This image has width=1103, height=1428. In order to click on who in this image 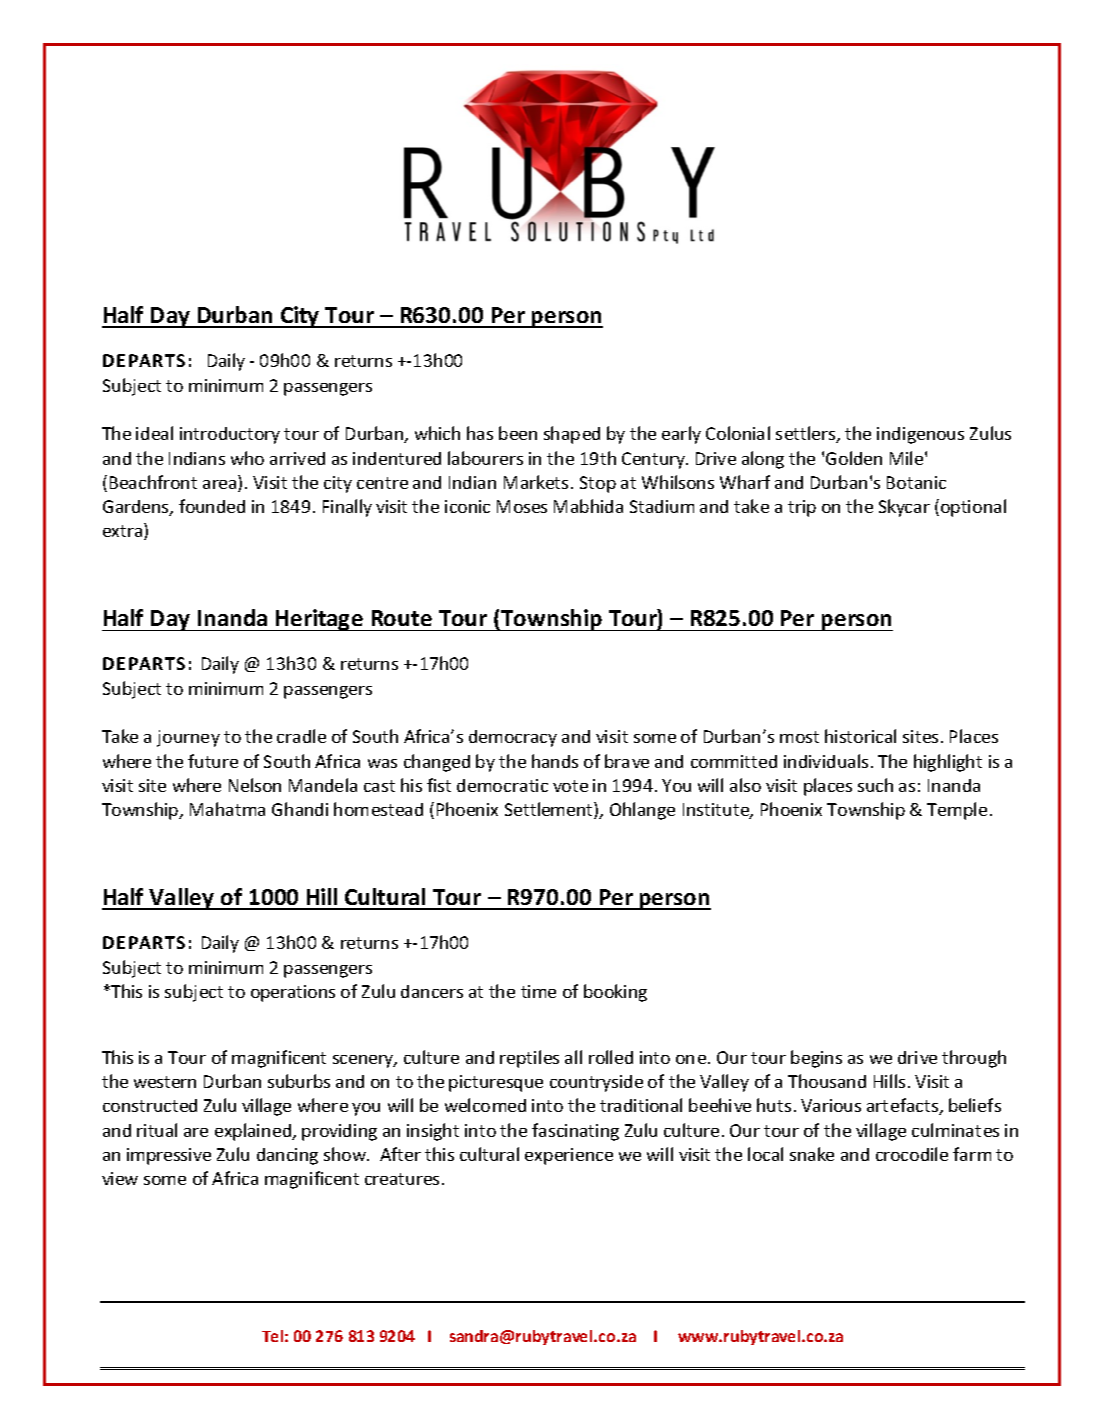, I will do `click(247, 458)`.
